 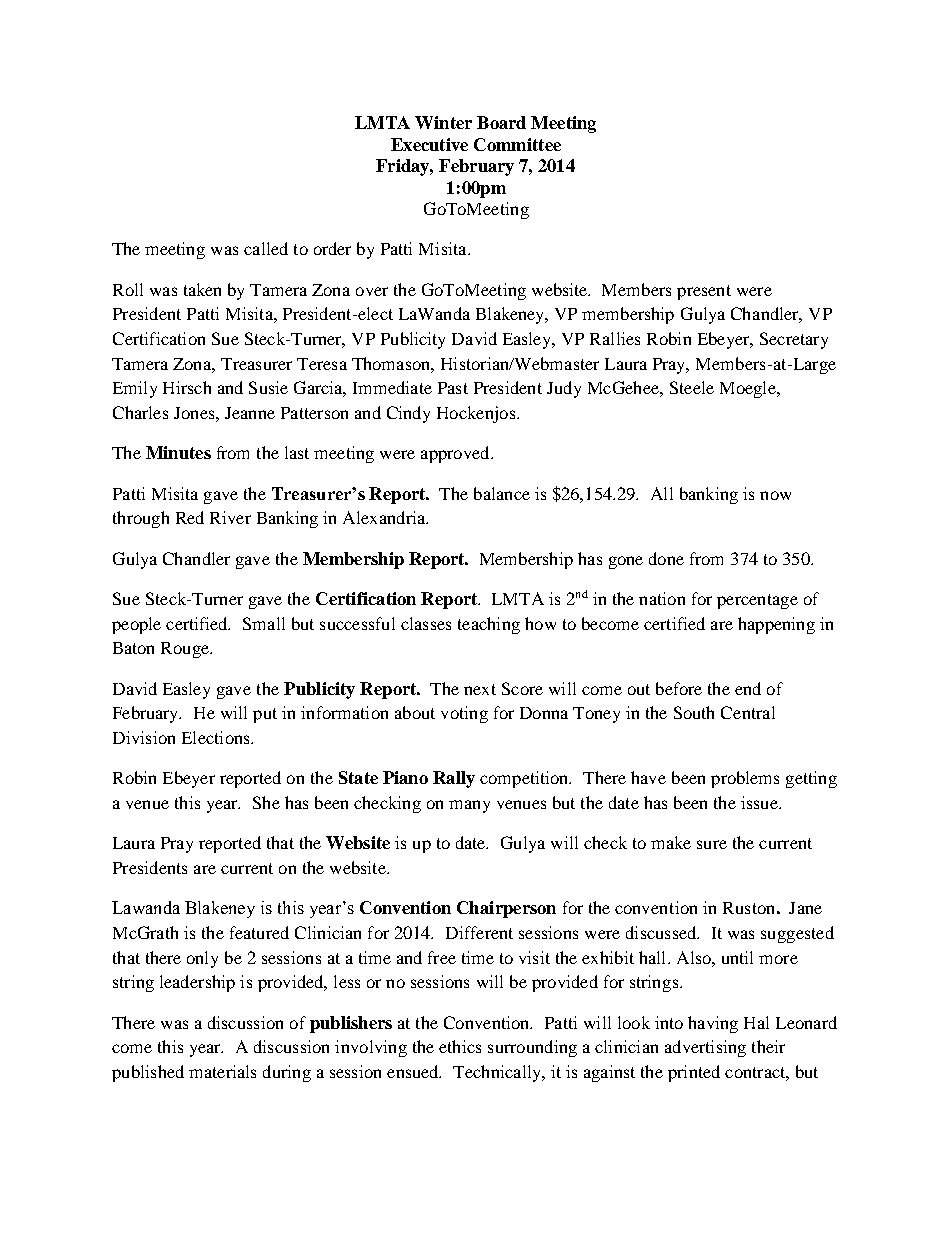 What do you see at coordinates (222, 1071) in the document?
I see `materials` at bounding box center [222, 1071].
